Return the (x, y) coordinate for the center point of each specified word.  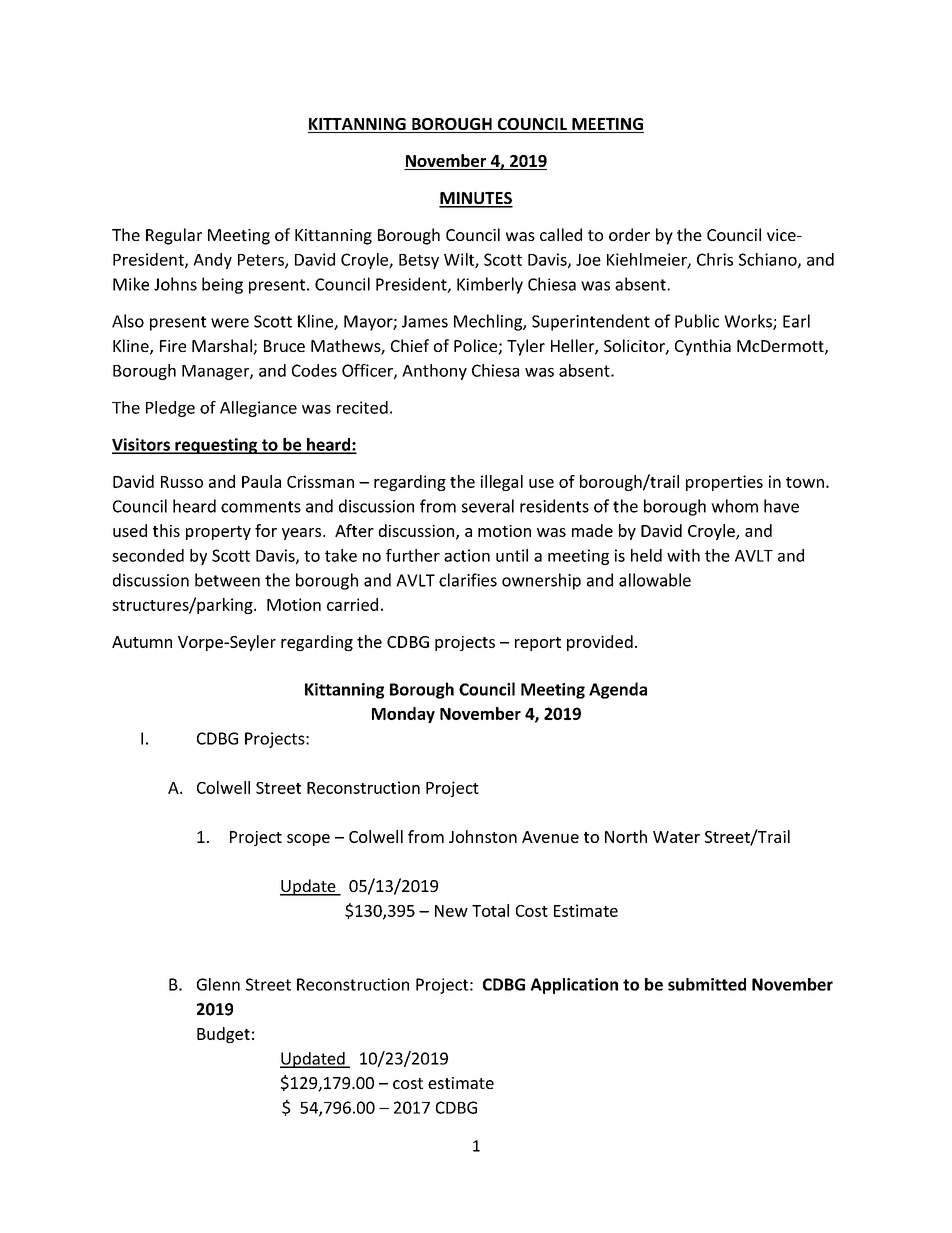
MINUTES (476, 199)
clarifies (468, 580)
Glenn (218, 984)
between (227, 580)
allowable (655, 580)
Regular (174, 236)
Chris (715, 259)
